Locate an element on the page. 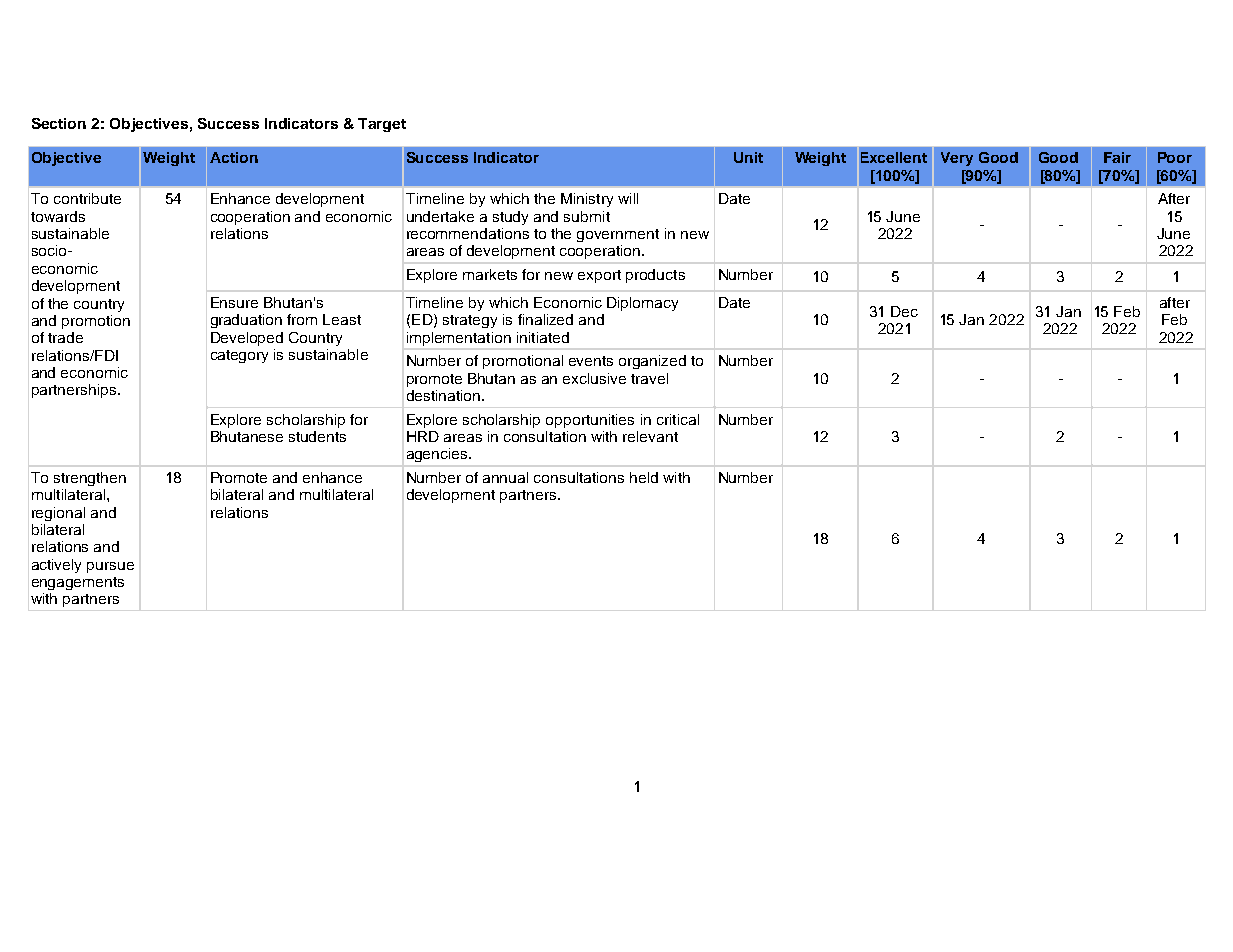 The image size is (1233, 952). pursue is located at coordinates (110, 567).
